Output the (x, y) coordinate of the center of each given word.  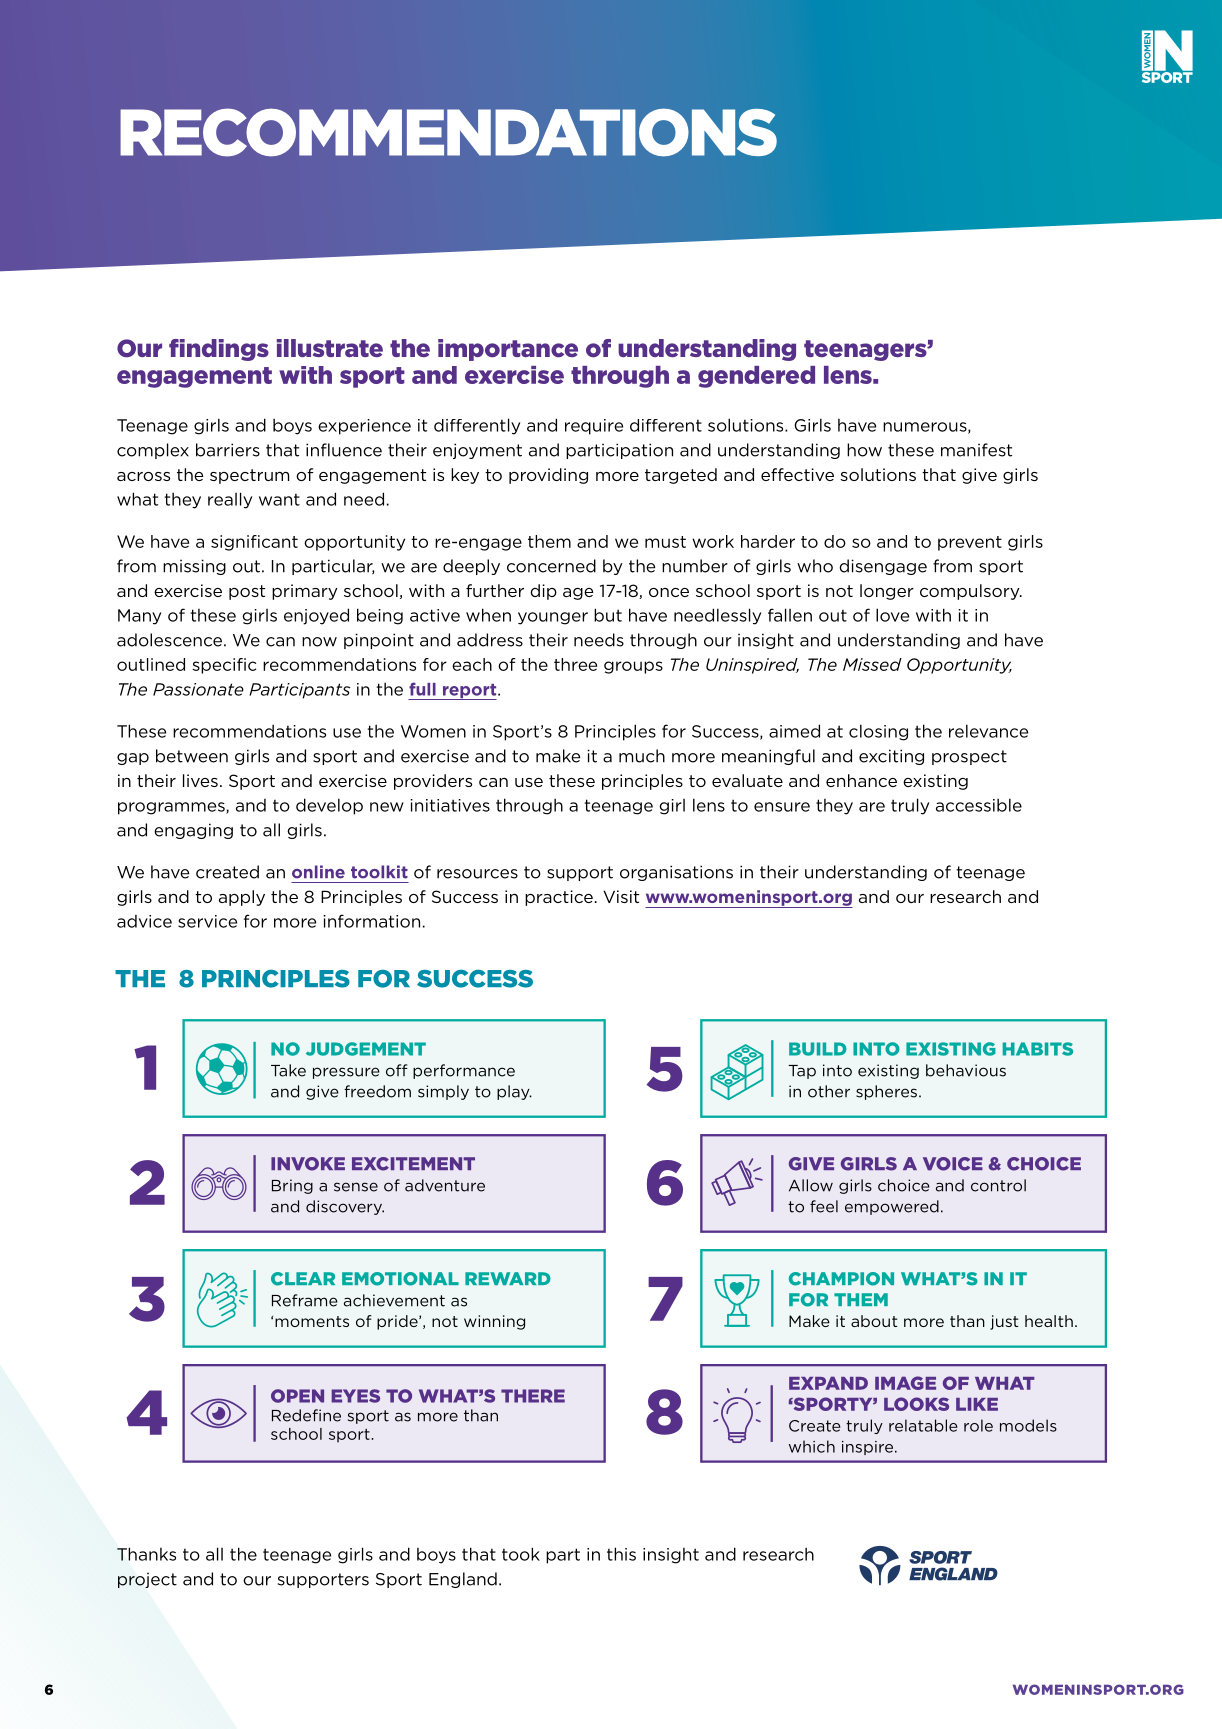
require (594, 427)
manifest (976, 450)
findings (219, 350)
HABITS (1038, 1049)
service (207, 921)
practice (559, 898)
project (147, 1580)
